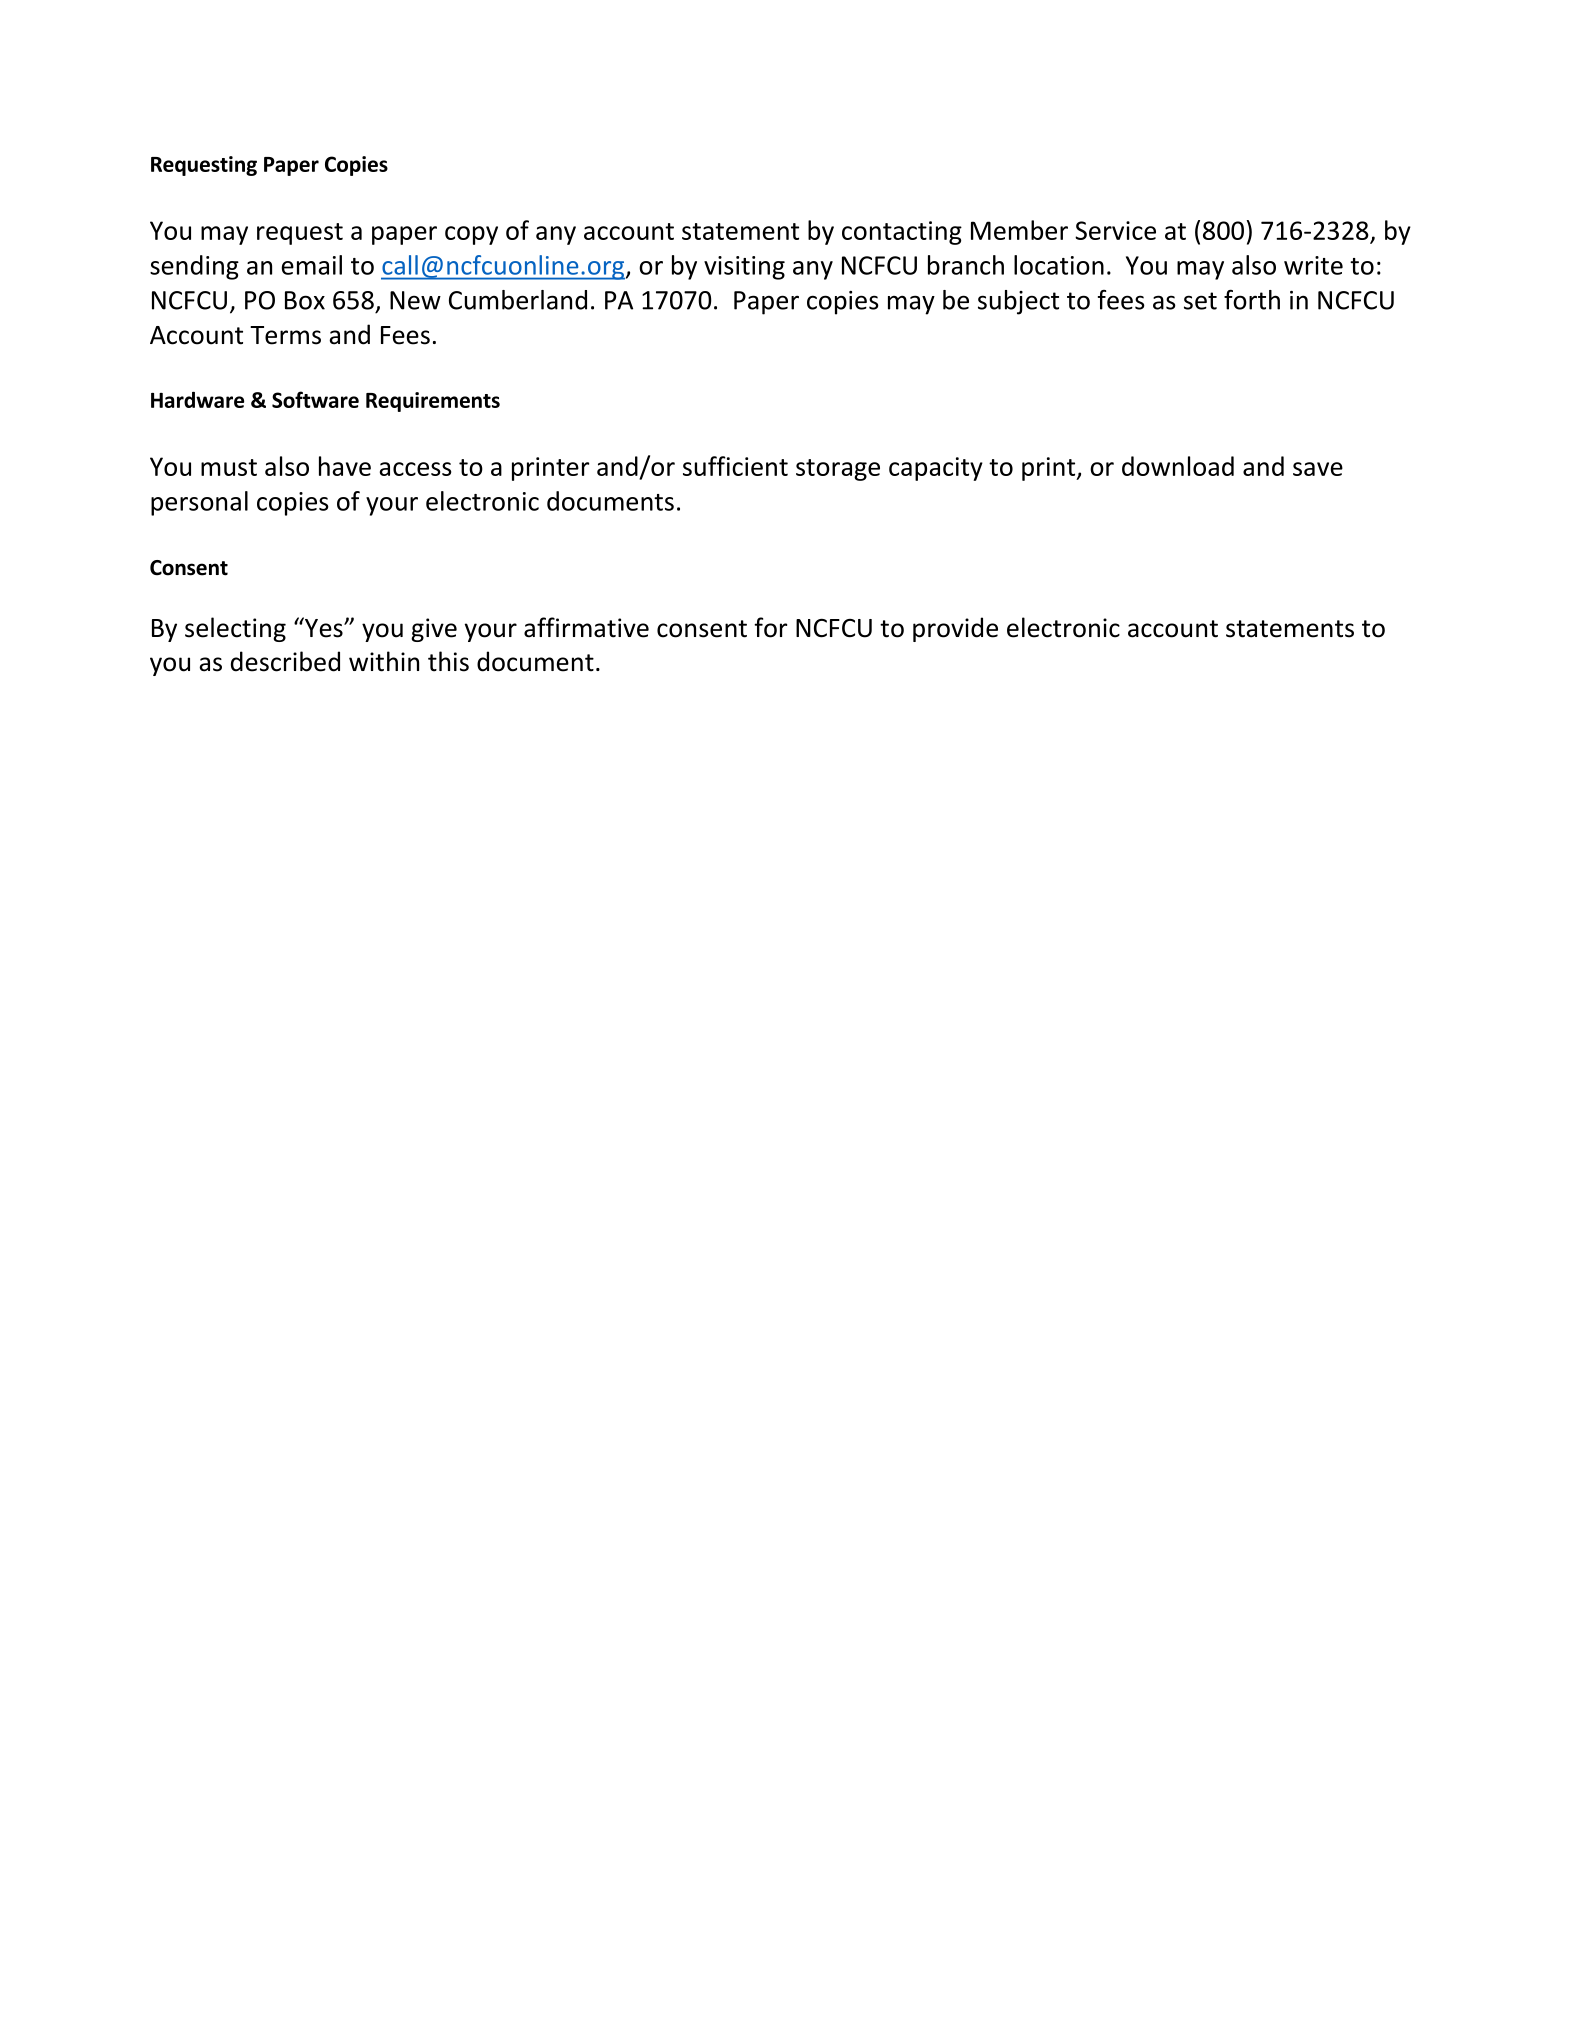  I want to click on described, so click(285, 661).
